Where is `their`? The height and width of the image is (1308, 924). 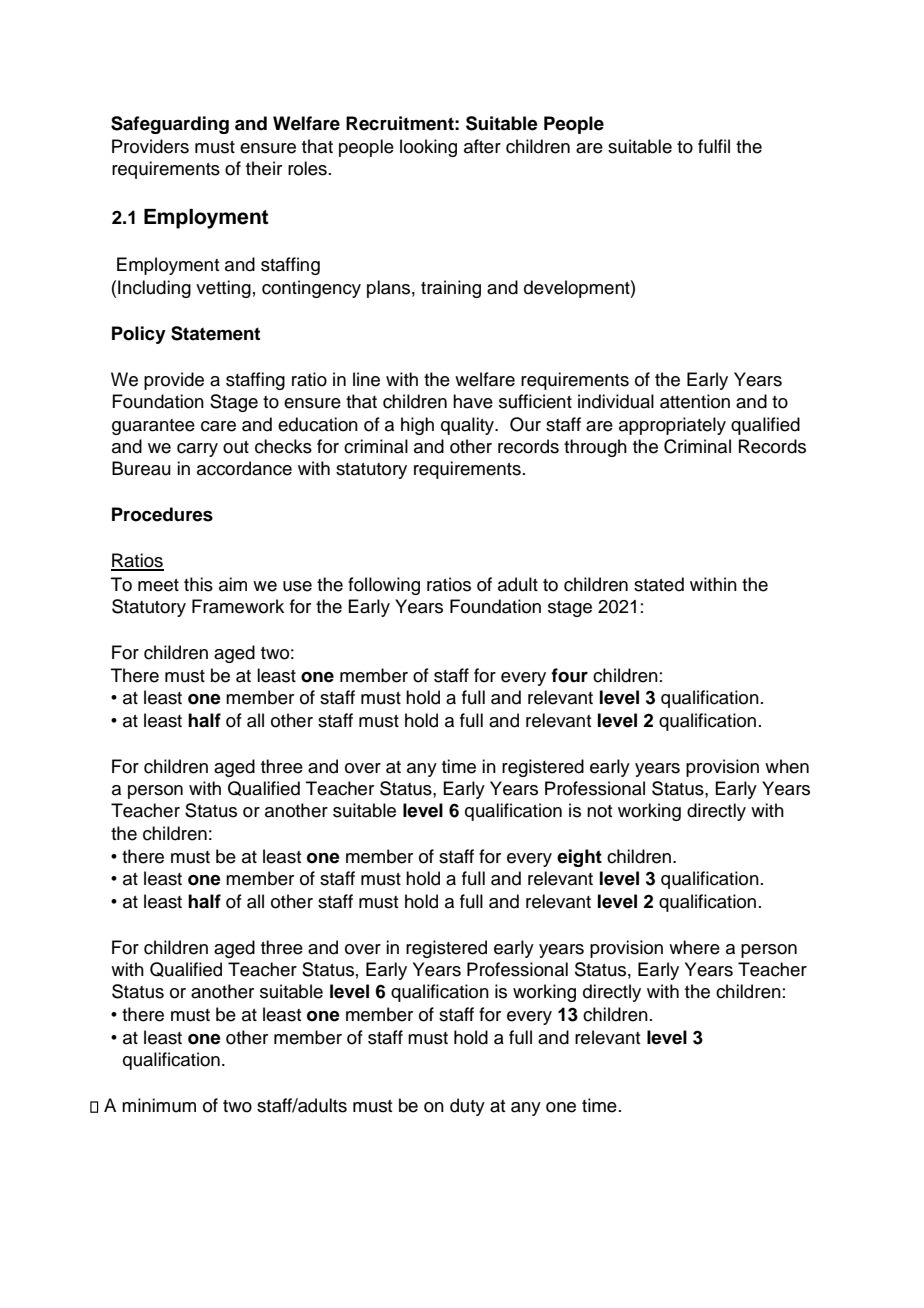
their is located at coordinates (264, 168).
